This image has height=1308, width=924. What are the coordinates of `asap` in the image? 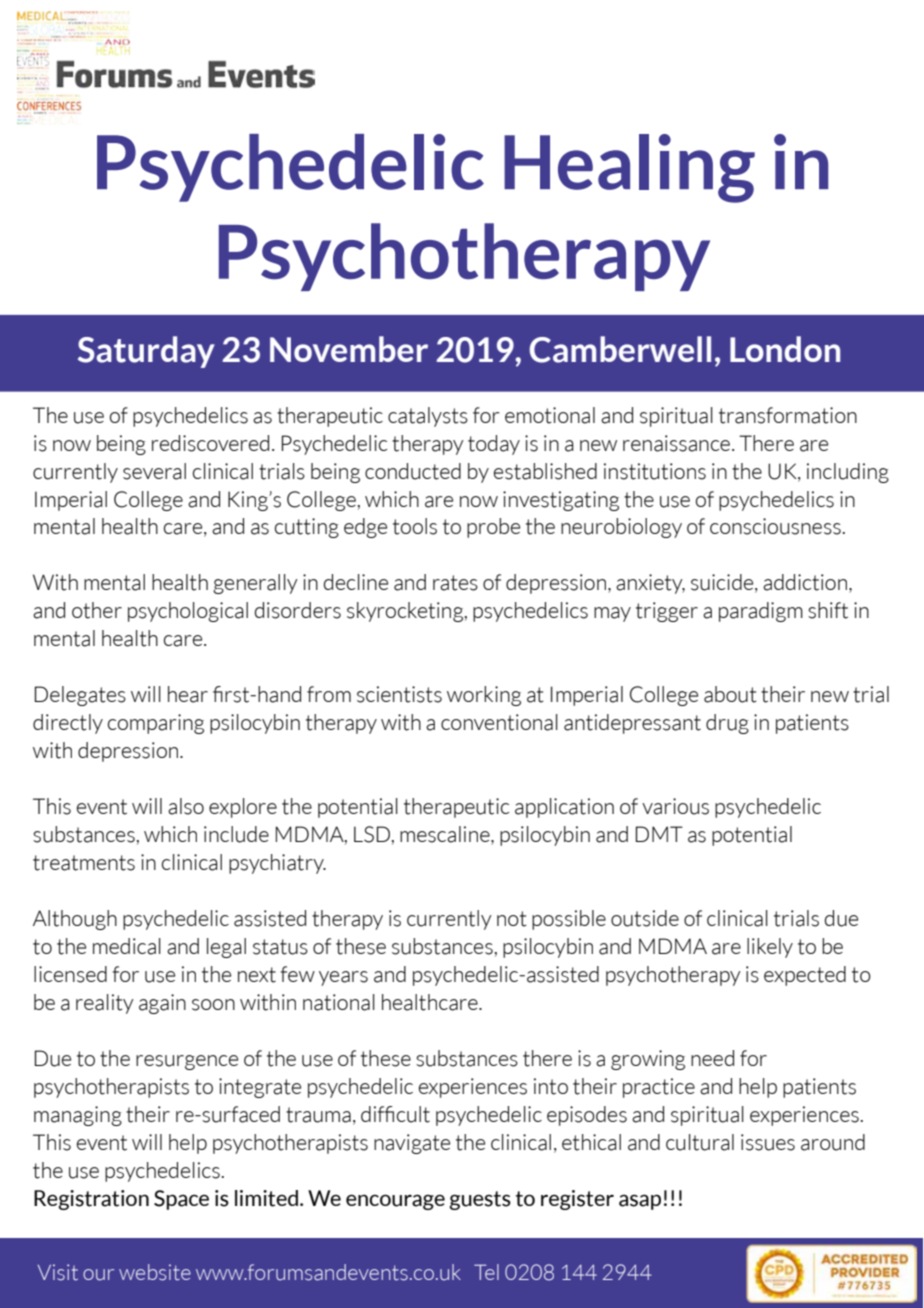 It's located at (640, 1202).
